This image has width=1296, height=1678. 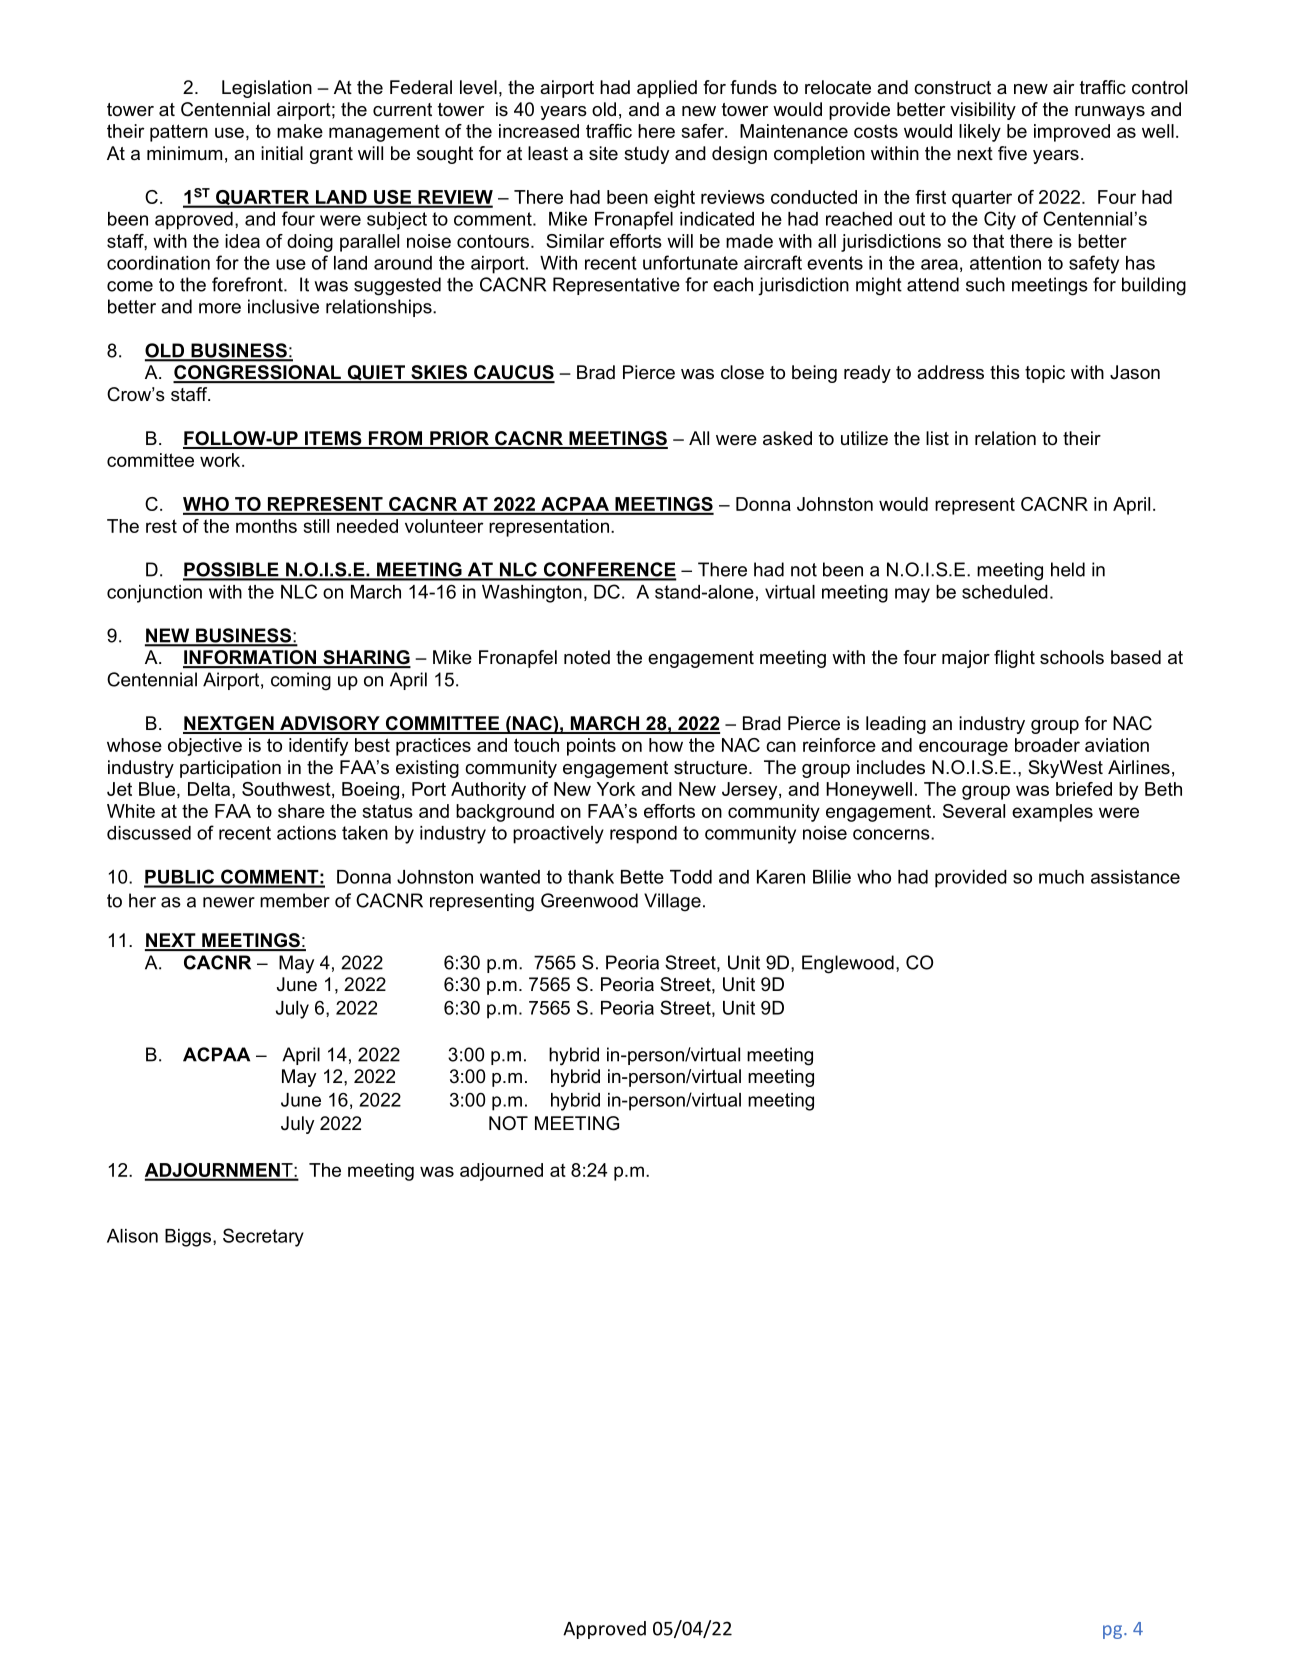 I want to click on noted, so click(x=587, y=657).
